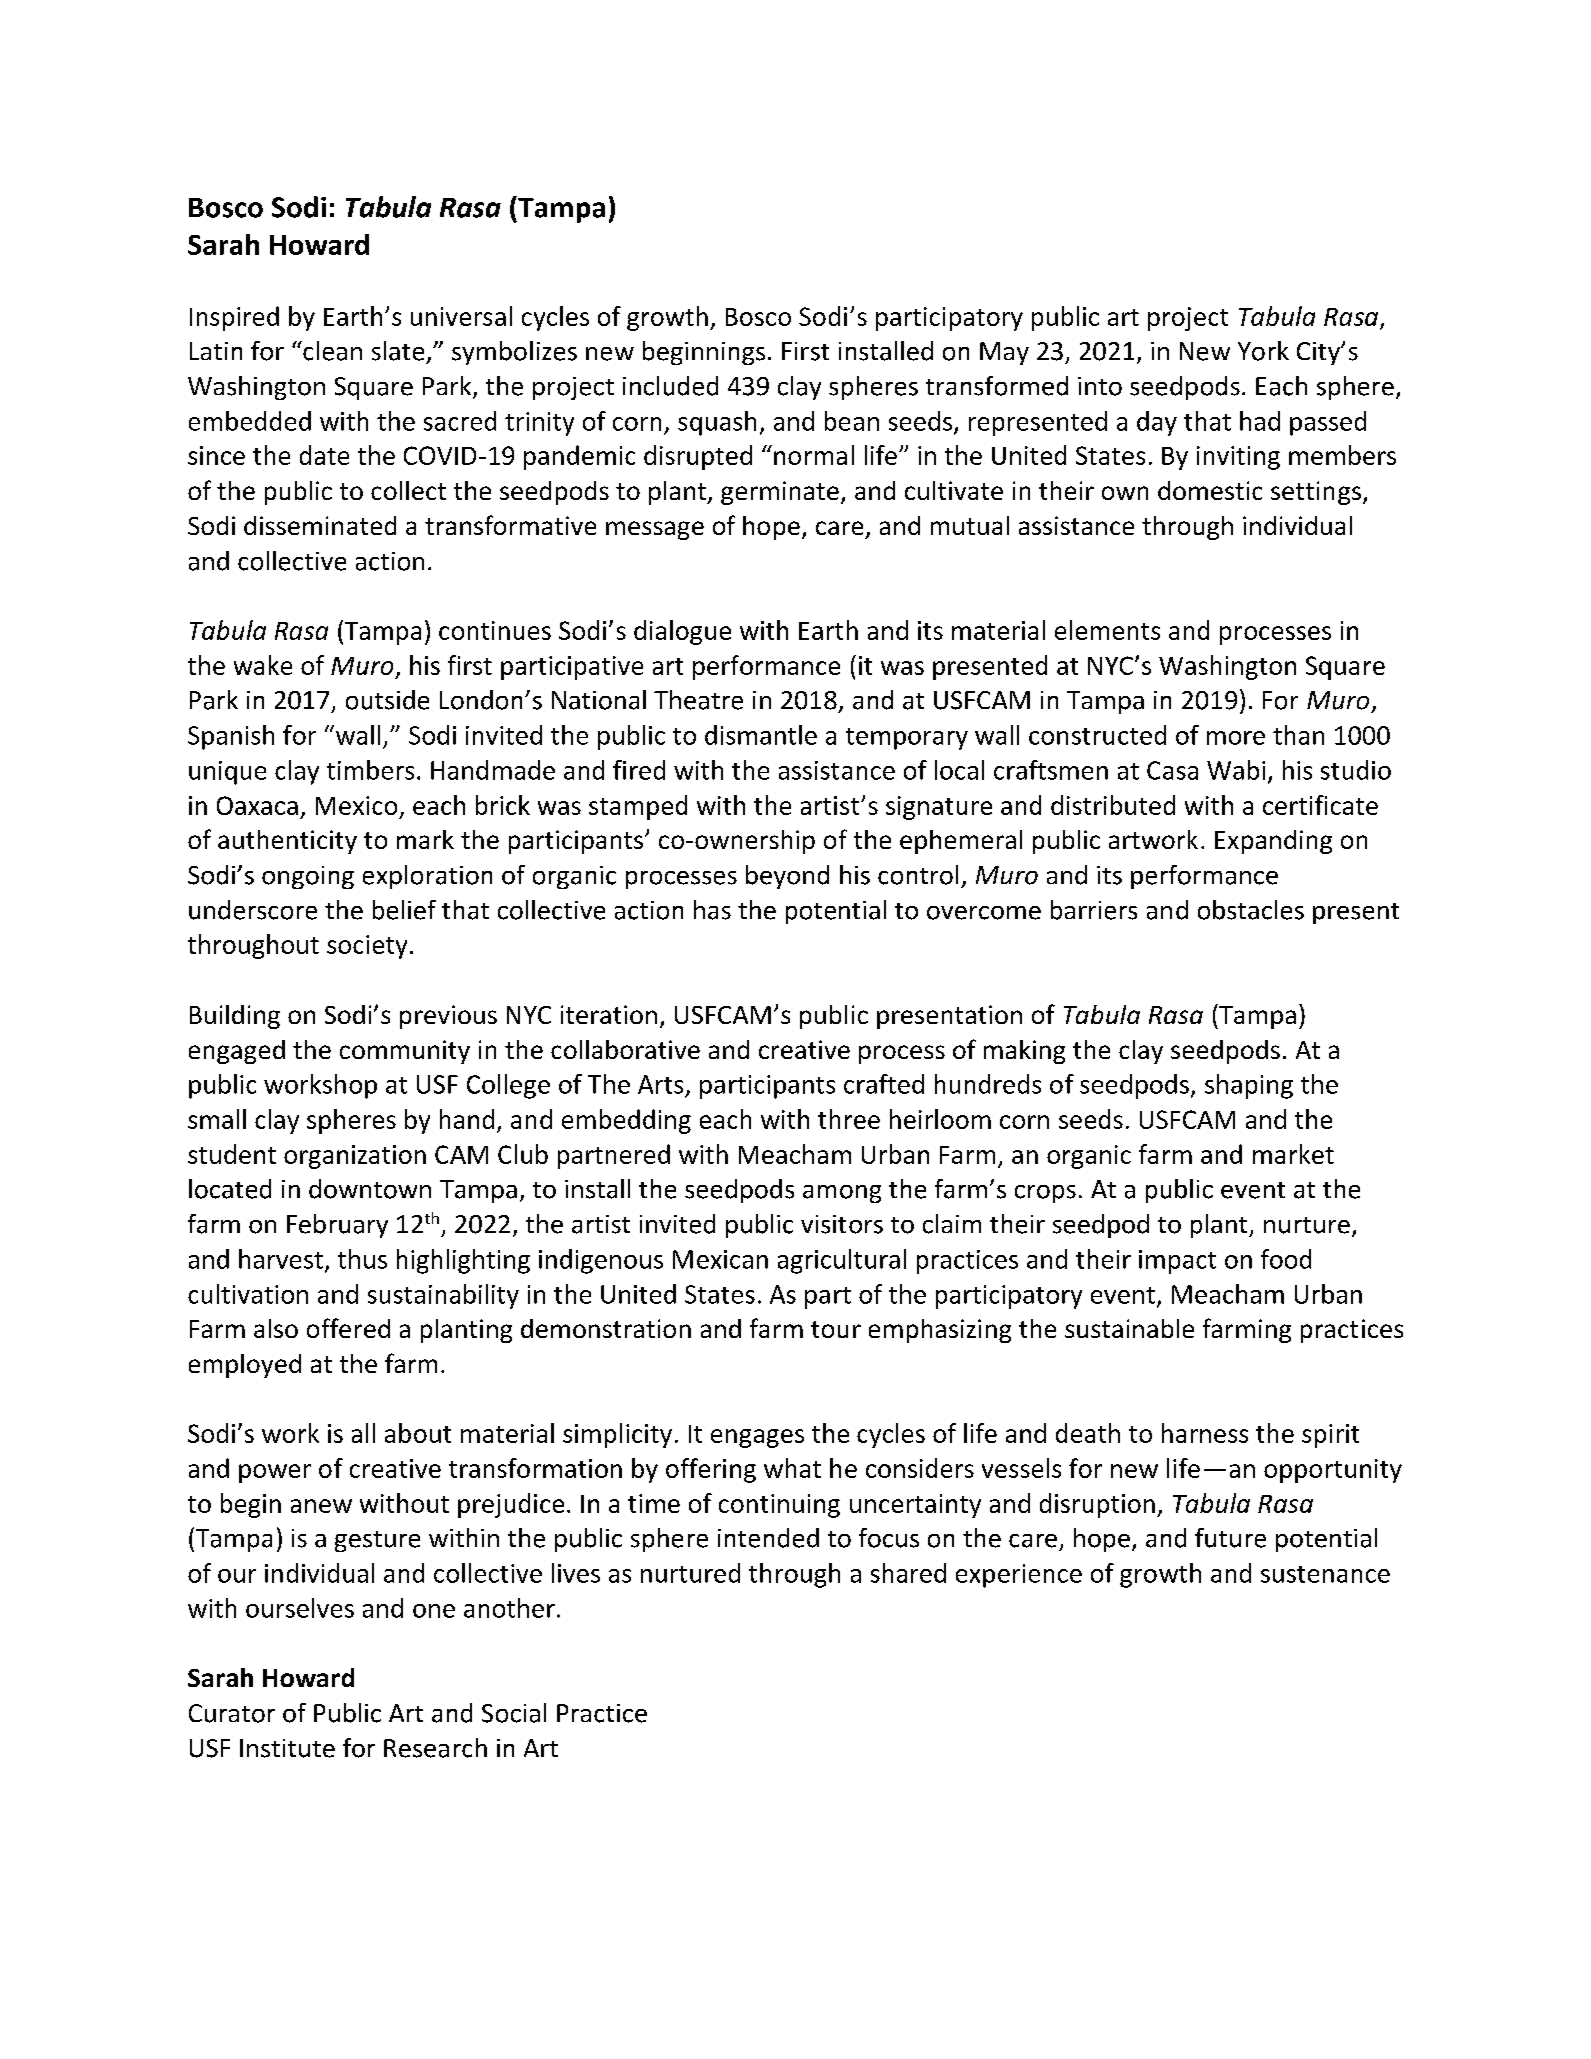 This document has height=2059, width=1591. What do you see at coordinates (852, 421) in the document?
I see `bean` at bounding box center [852, 421].
